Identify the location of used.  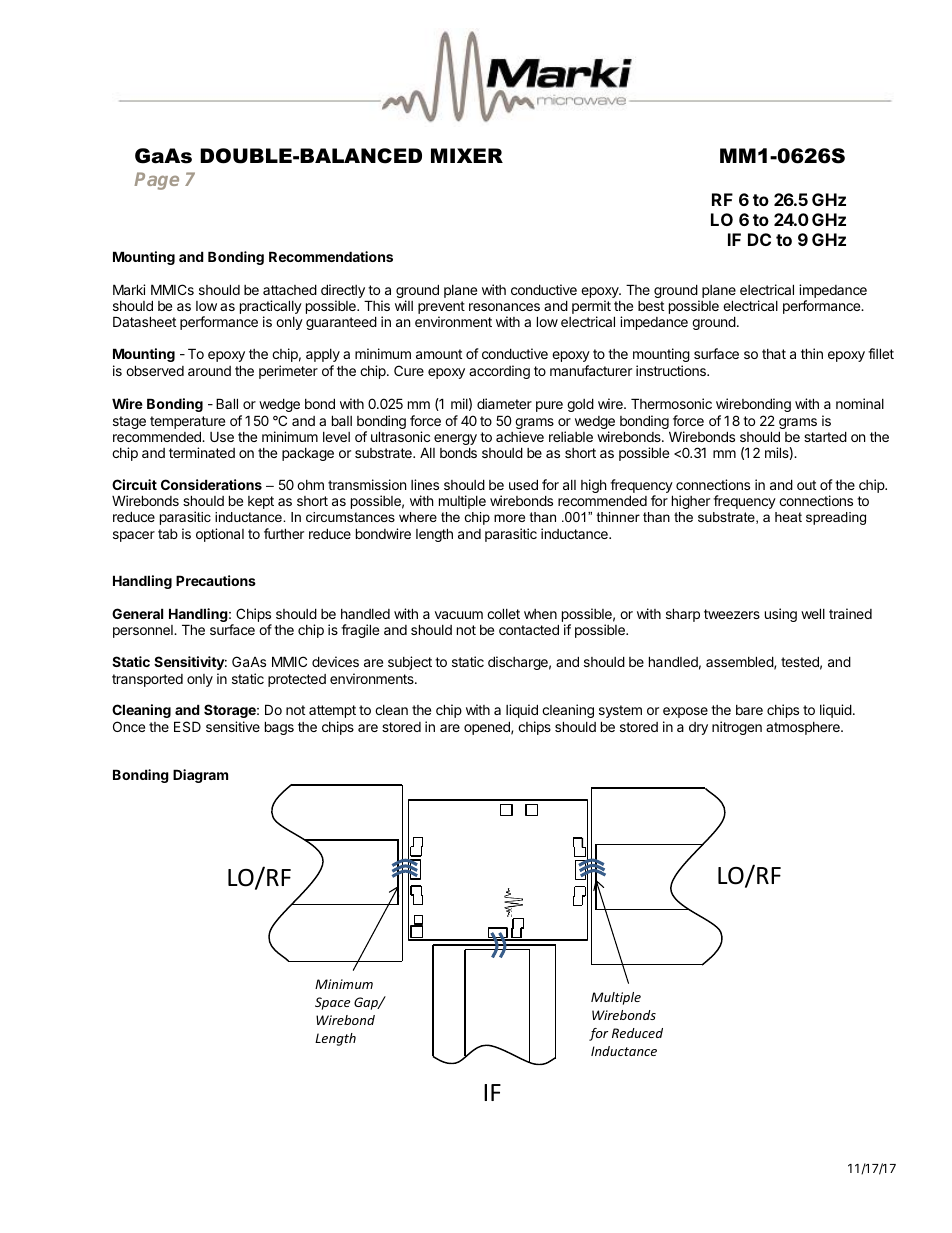
(523, 484).
